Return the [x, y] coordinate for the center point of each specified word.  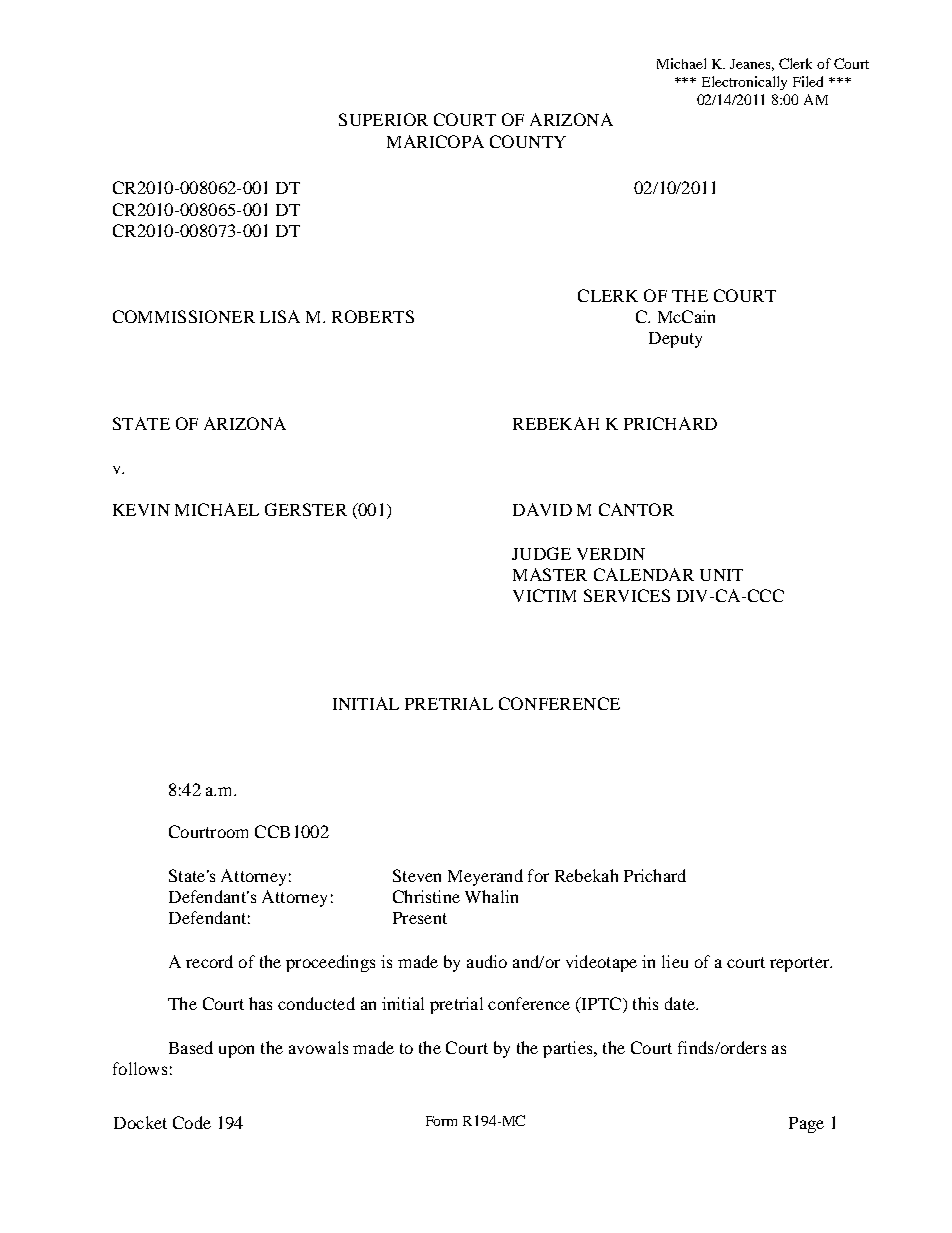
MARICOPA [435, 141]
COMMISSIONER [184, 316]
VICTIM [544, 595]
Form [441, 1121]
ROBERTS [373, 316]
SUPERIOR [383, 119]
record [209, 961]
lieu [675, 961]
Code [192, 1122]
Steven [417, 875]
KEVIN [141, 510]
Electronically [744, 83]
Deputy [675, 340]
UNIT [721, 575]
